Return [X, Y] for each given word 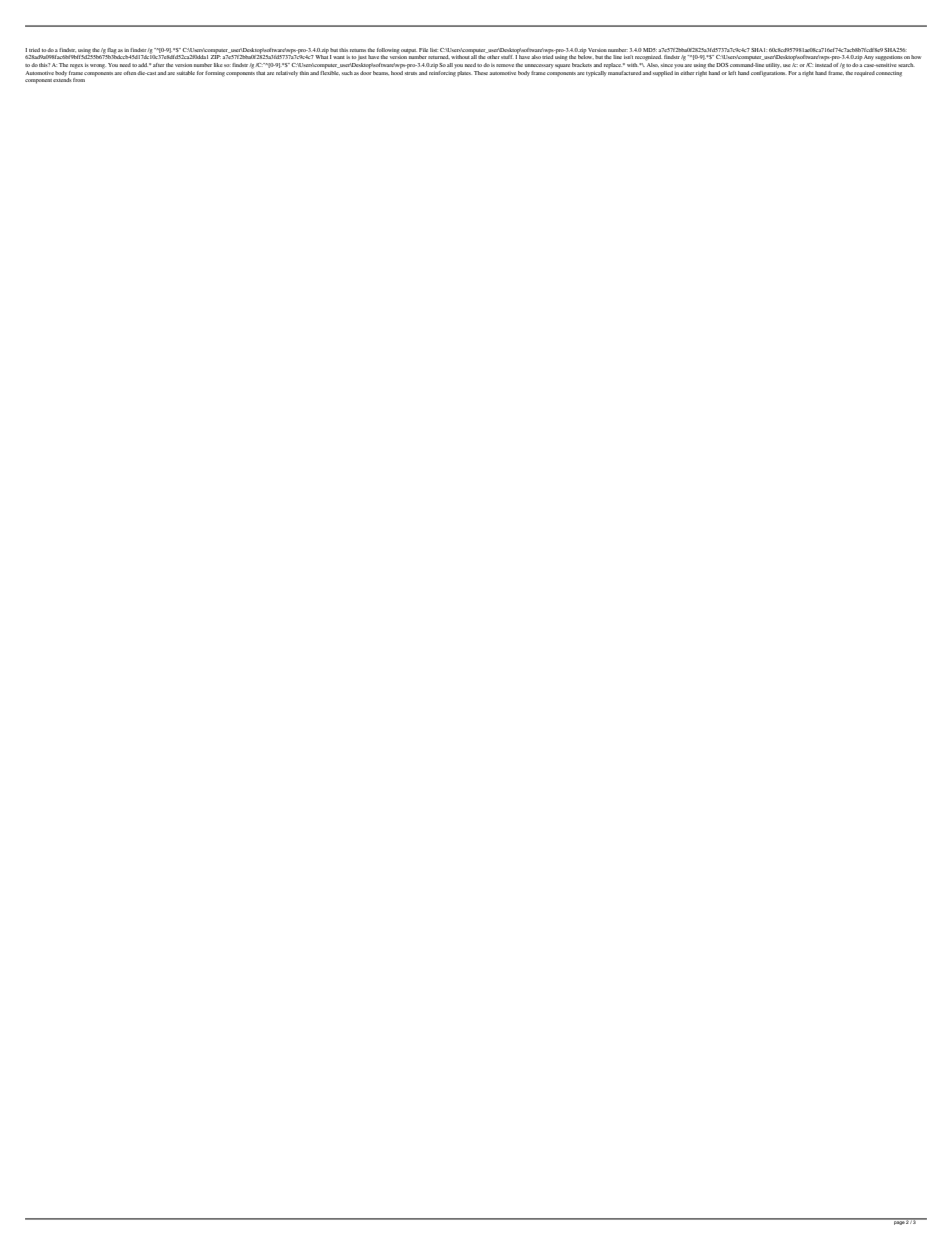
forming [215, 74]
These [482, 73]
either [687, 73]
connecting [889, 74]
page [899, 1222]
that [260, 73]
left [732, 73]
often [130, 73]
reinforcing [442, 72]
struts [411, 73]
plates [464, 73]
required [864, 74]
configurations [769, 74]
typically [596, 74]
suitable [186, 73]
